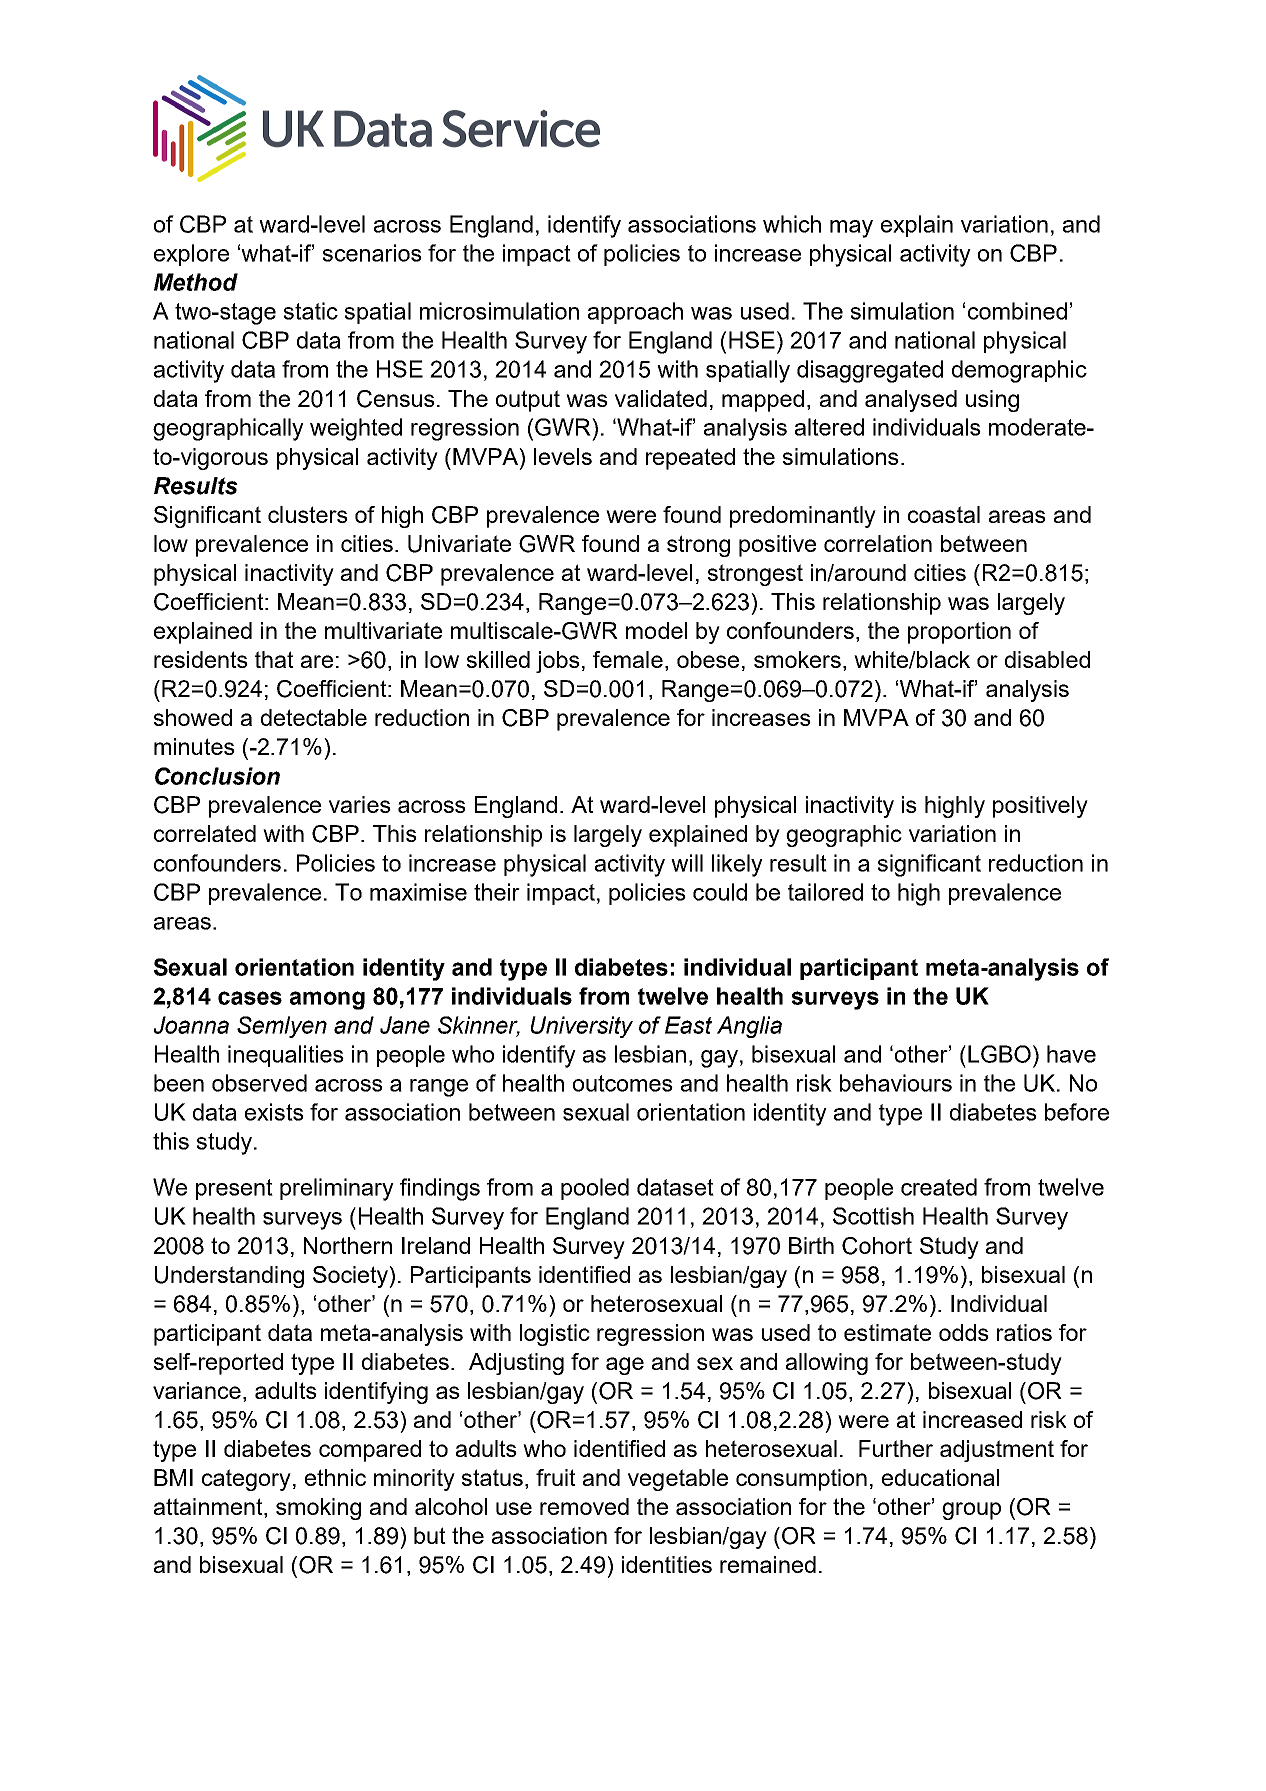 The height and width of the page is (1791, 1266). Describe the element at coordinates (318, 1509) in the page. I see `smoking` at that location.
